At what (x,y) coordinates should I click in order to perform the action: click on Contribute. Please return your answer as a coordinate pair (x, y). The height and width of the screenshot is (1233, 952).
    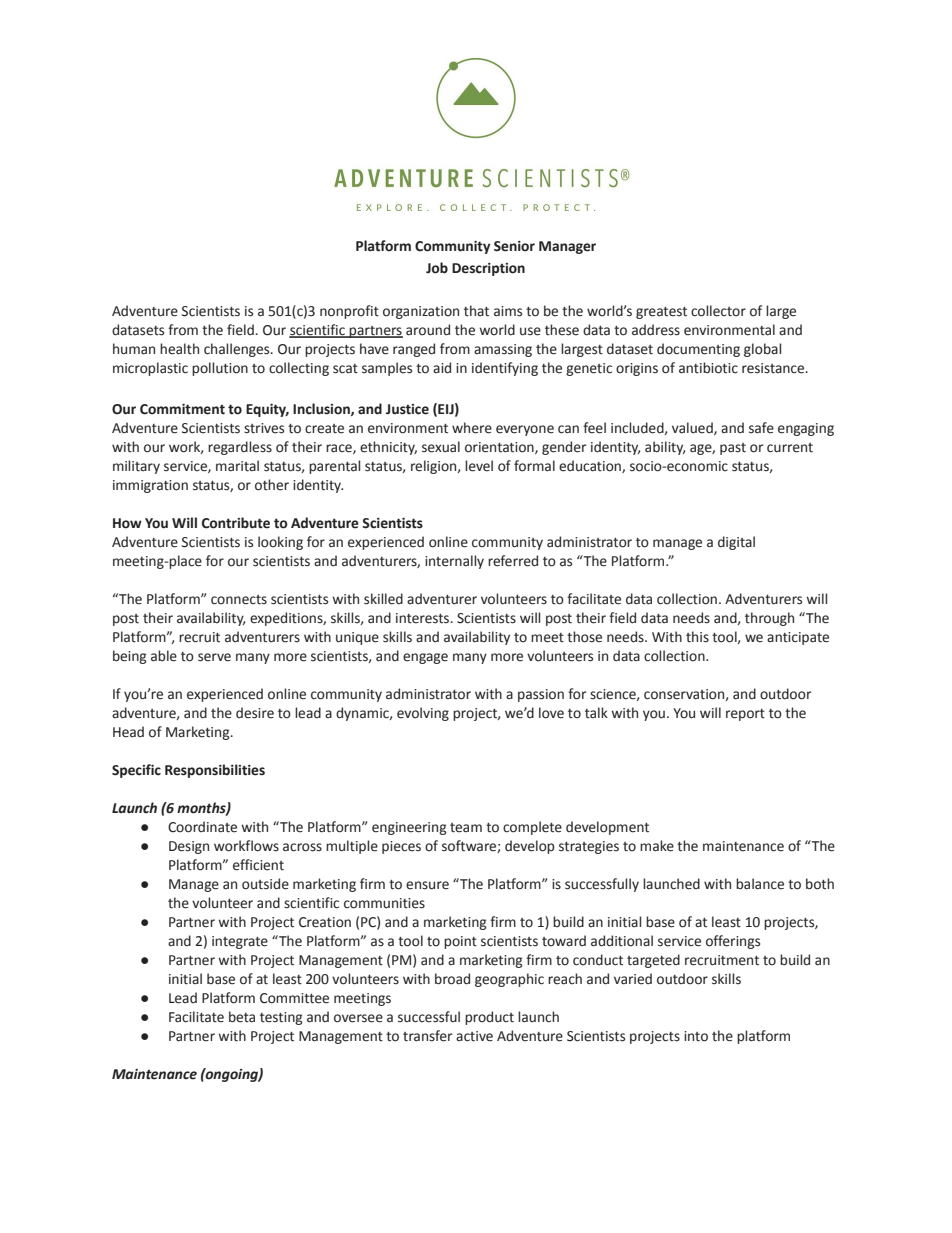
    Looking at the image, I should click on (236, 523).
